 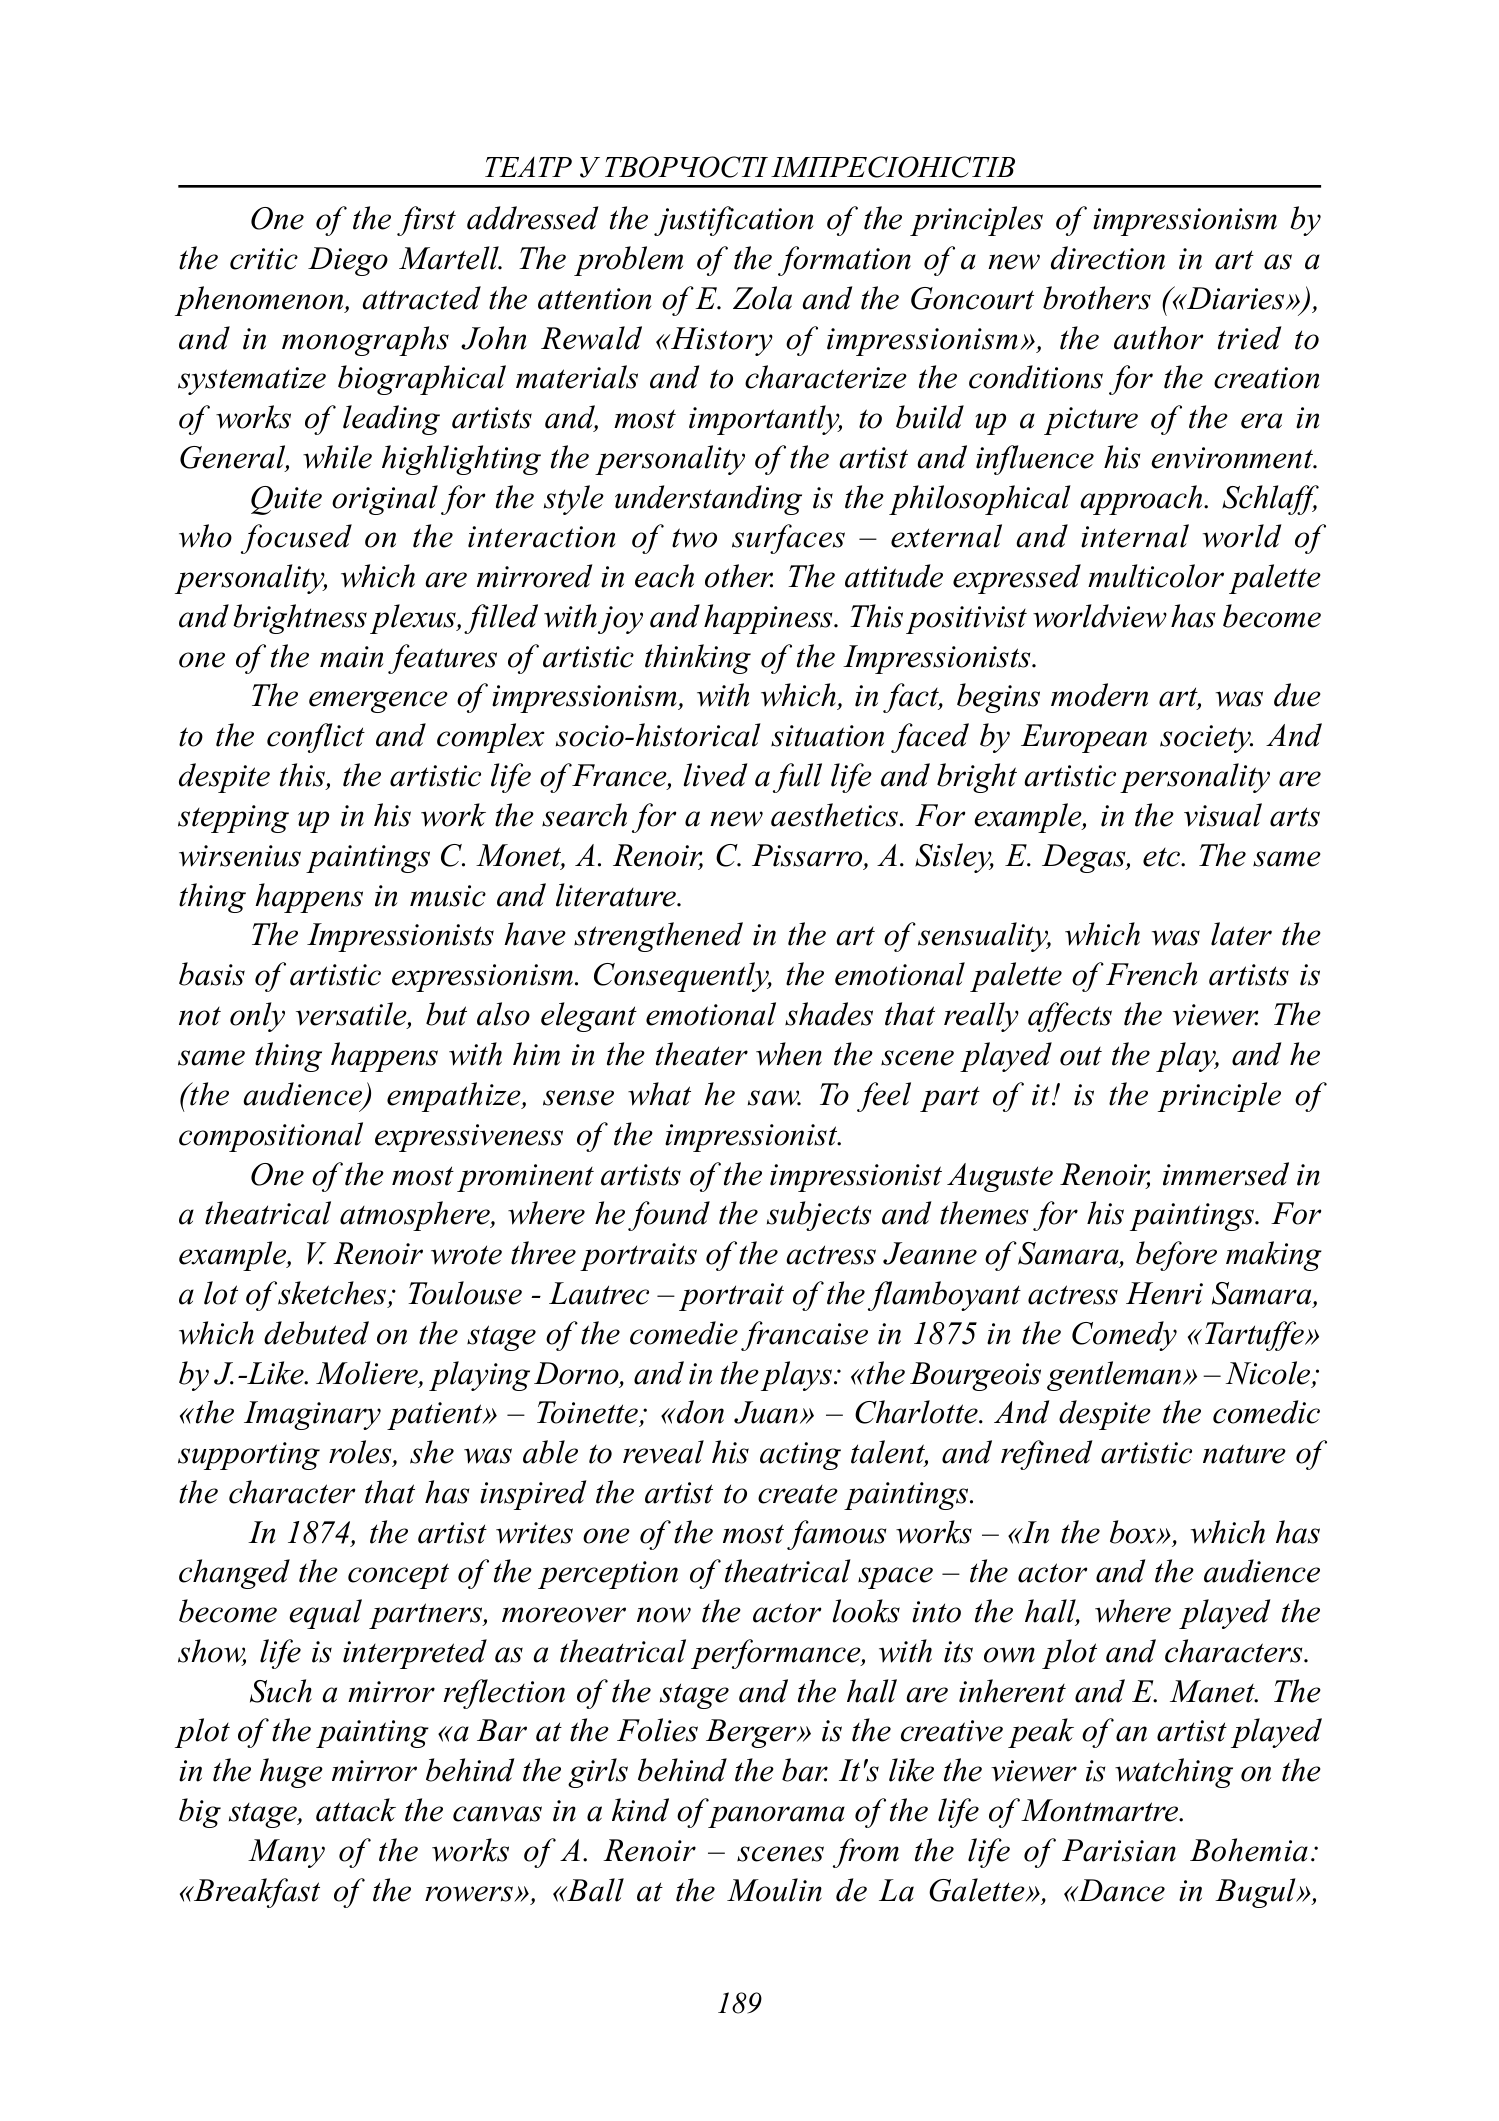 What do you see at coordinates (348, 261) in the document?
I see `Diego` at bounding box center [348, 261].
